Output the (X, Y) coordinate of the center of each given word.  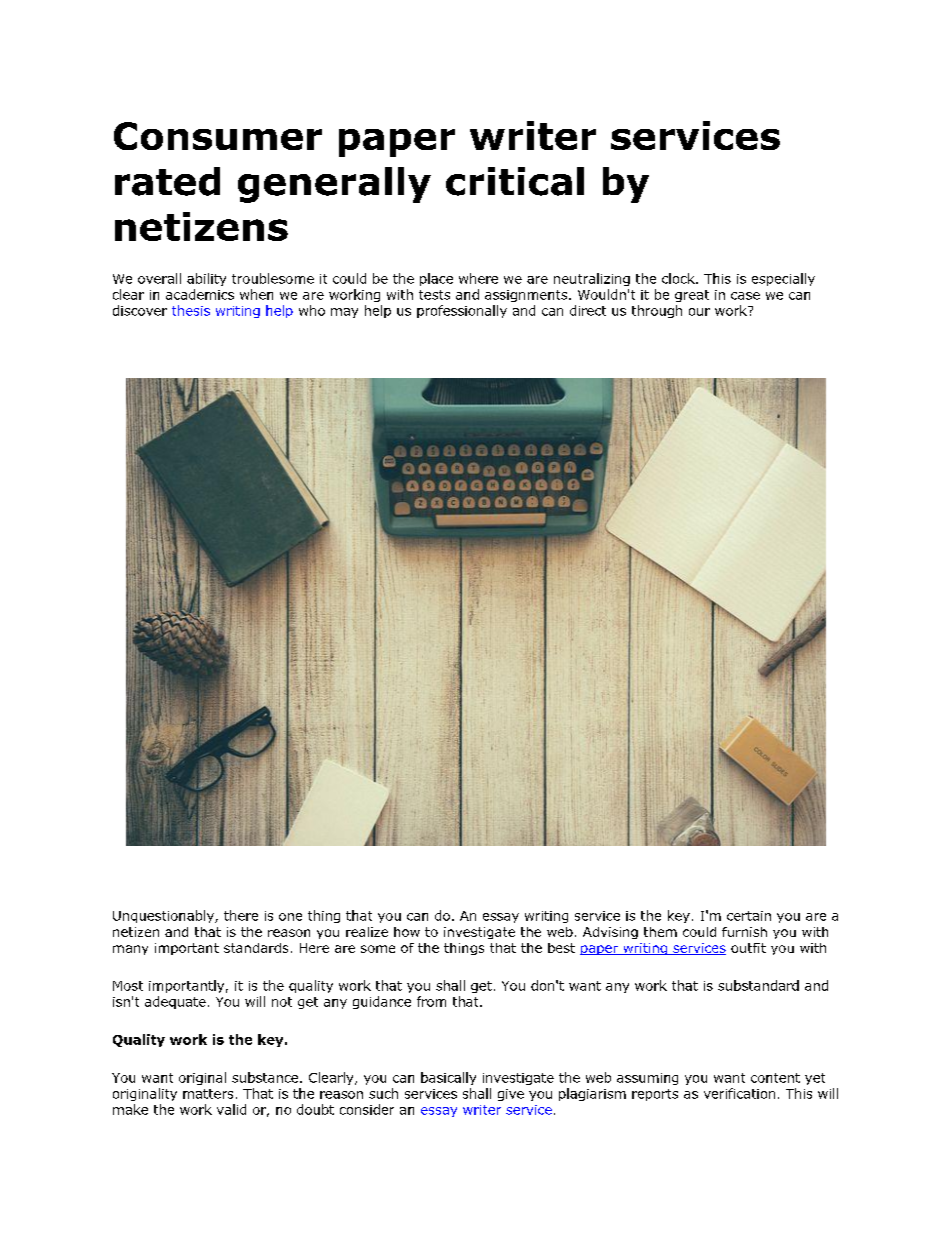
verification (739, 1093)
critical (515, 181)
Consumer (218, 136)
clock (679, 278)
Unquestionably (164, 916)
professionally (462, 311)
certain (749, 916)
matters (208, 1094)
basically (448, 1078)
